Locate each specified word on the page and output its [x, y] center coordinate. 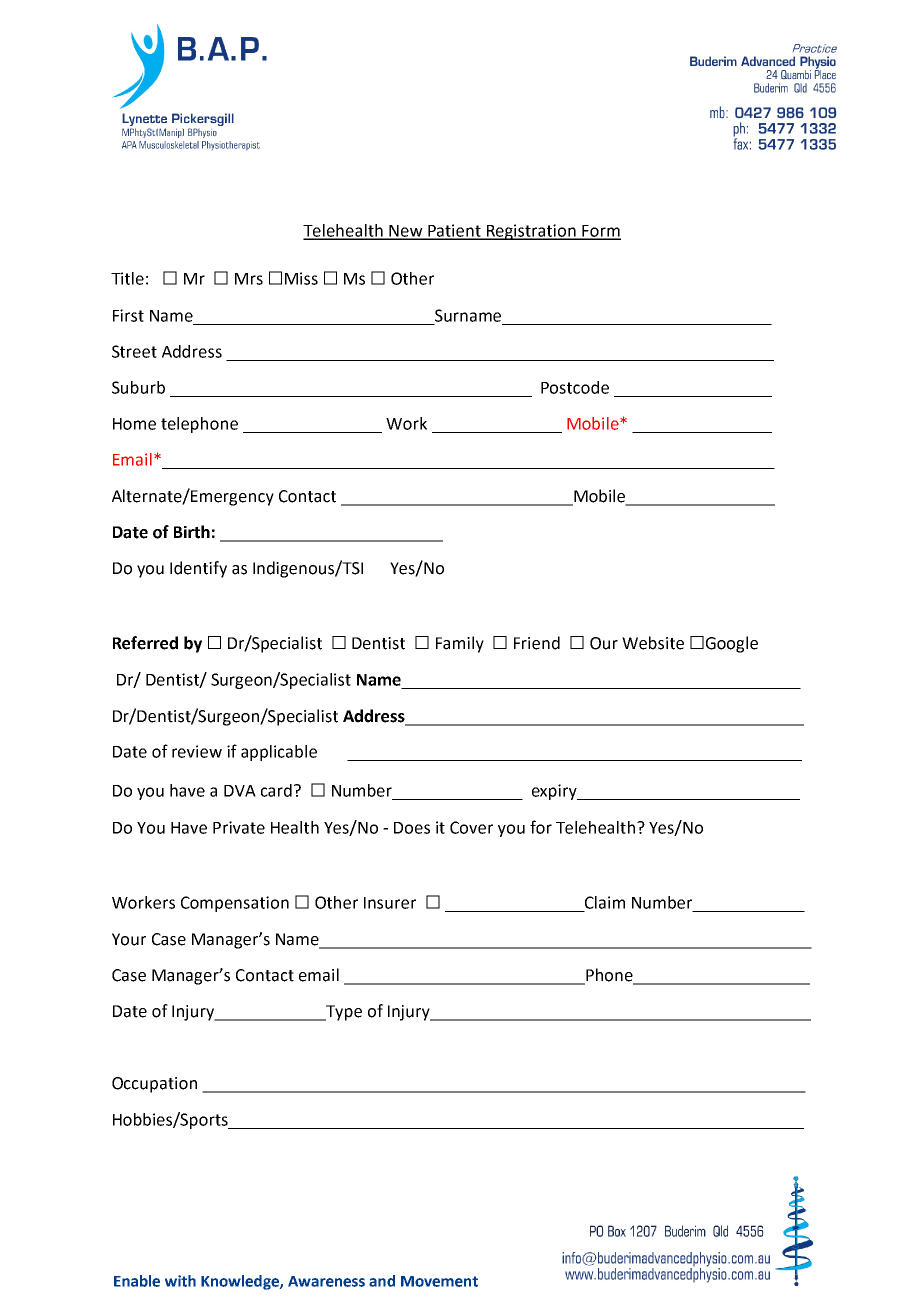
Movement [439, 1281]
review [197, 751]
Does [412, 828]
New [406, 232]
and [382, 1281]
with [180, 1281]
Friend [537, 643]
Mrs [249, 279]
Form [600, 232]
